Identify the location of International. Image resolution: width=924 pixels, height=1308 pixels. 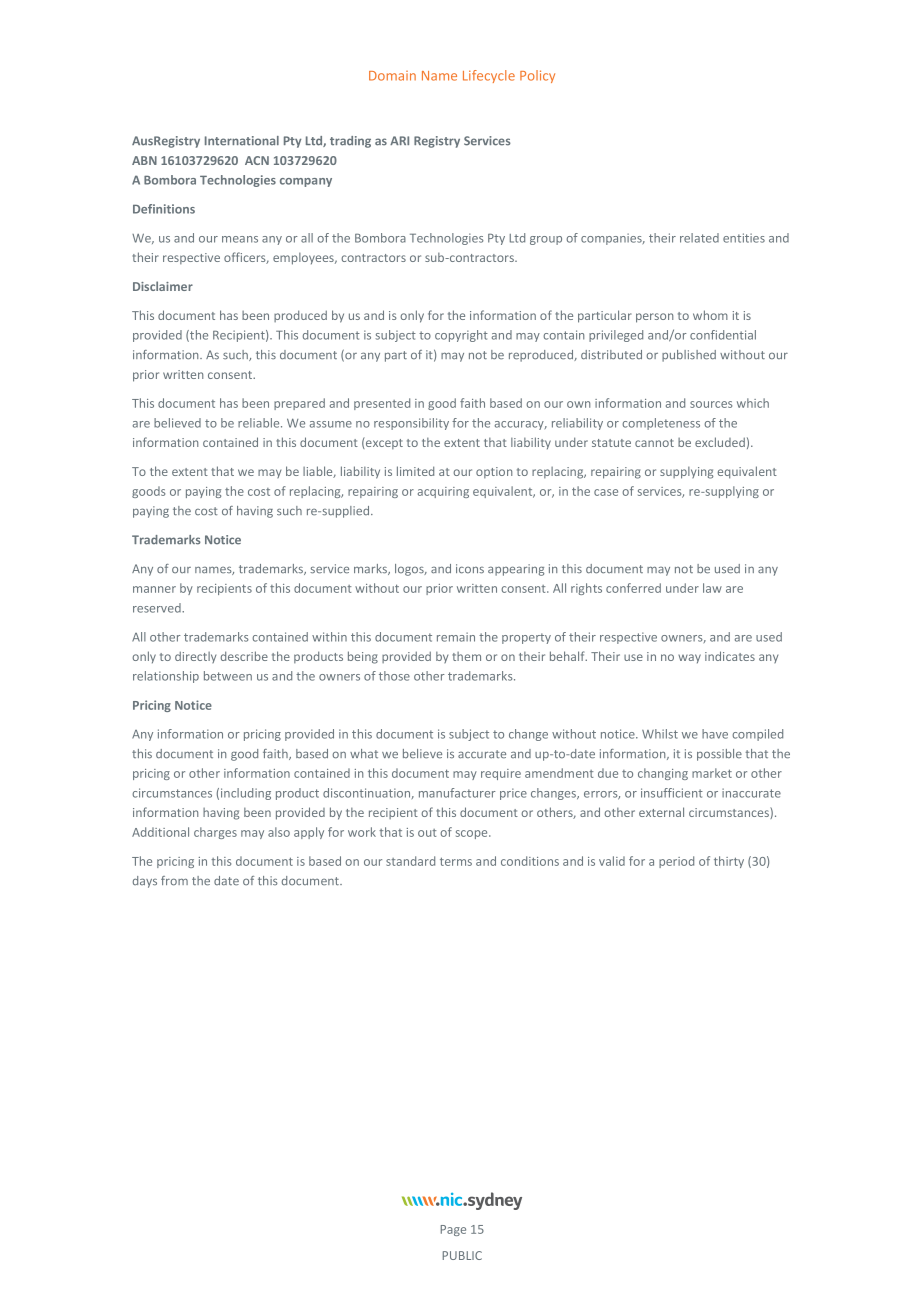
(242, 141).
